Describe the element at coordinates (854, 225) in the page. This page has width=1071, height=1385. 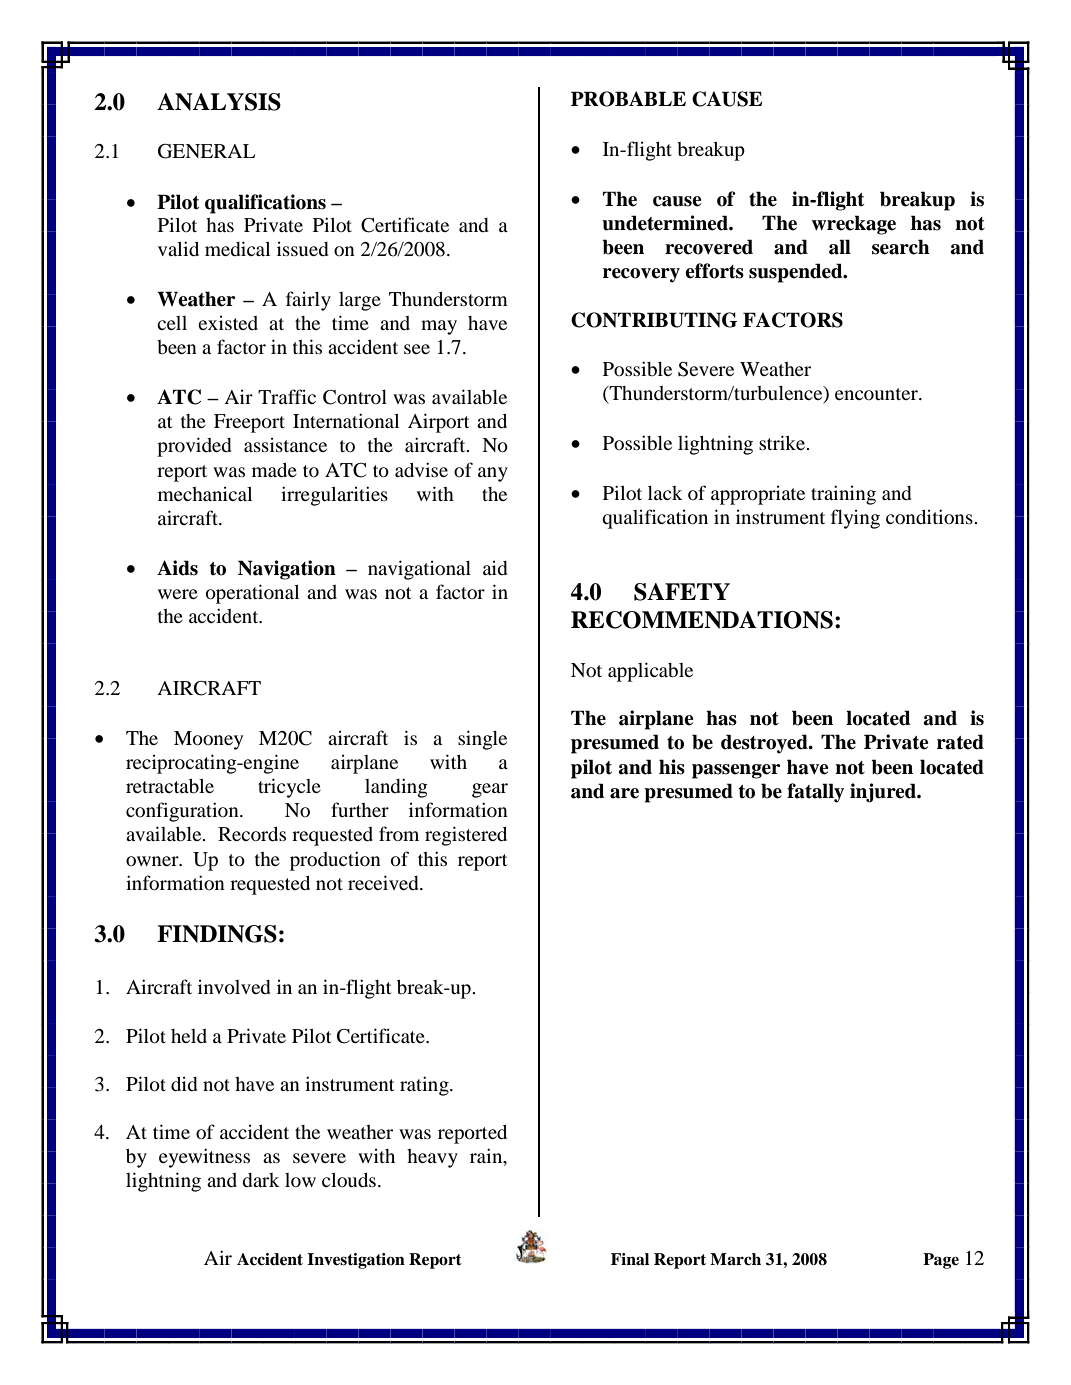
I see `wreckage` at that location.
